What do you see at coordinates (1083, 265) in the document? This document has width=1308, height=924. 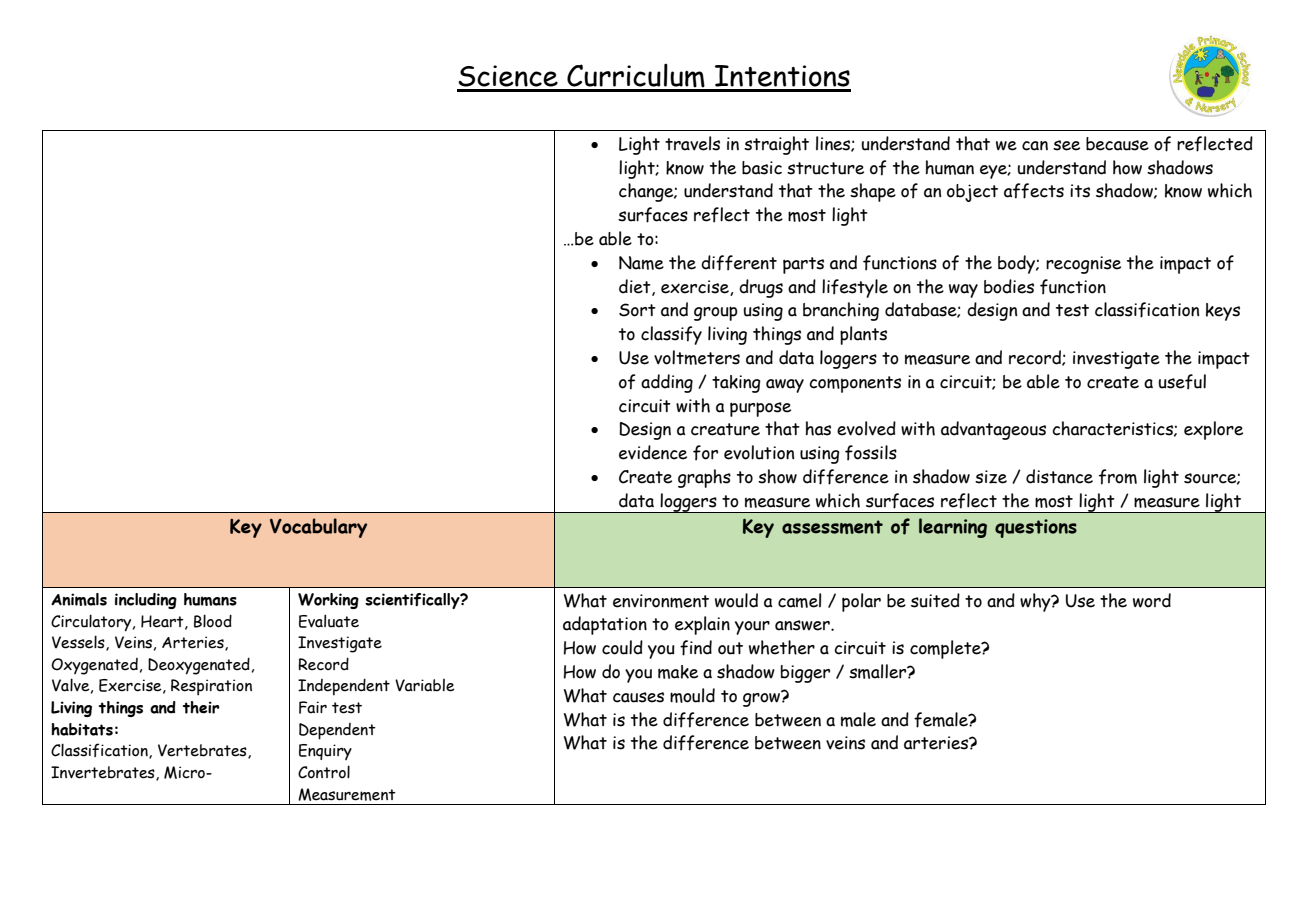 I see `recognise` at bounding box center [1083, 265].
